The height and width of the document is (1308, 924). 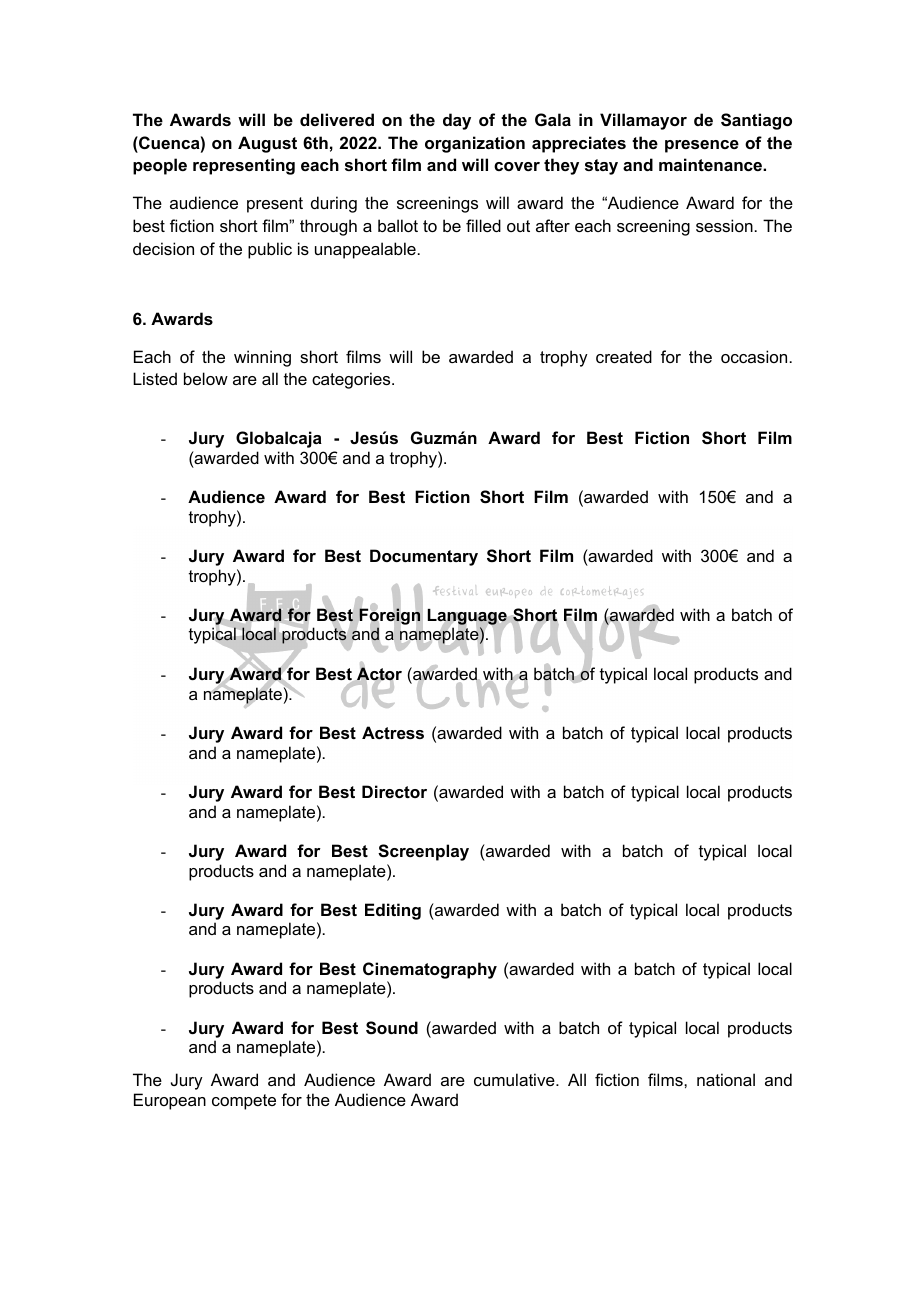 I want to click on Actress, so click(x=393, y=732).
